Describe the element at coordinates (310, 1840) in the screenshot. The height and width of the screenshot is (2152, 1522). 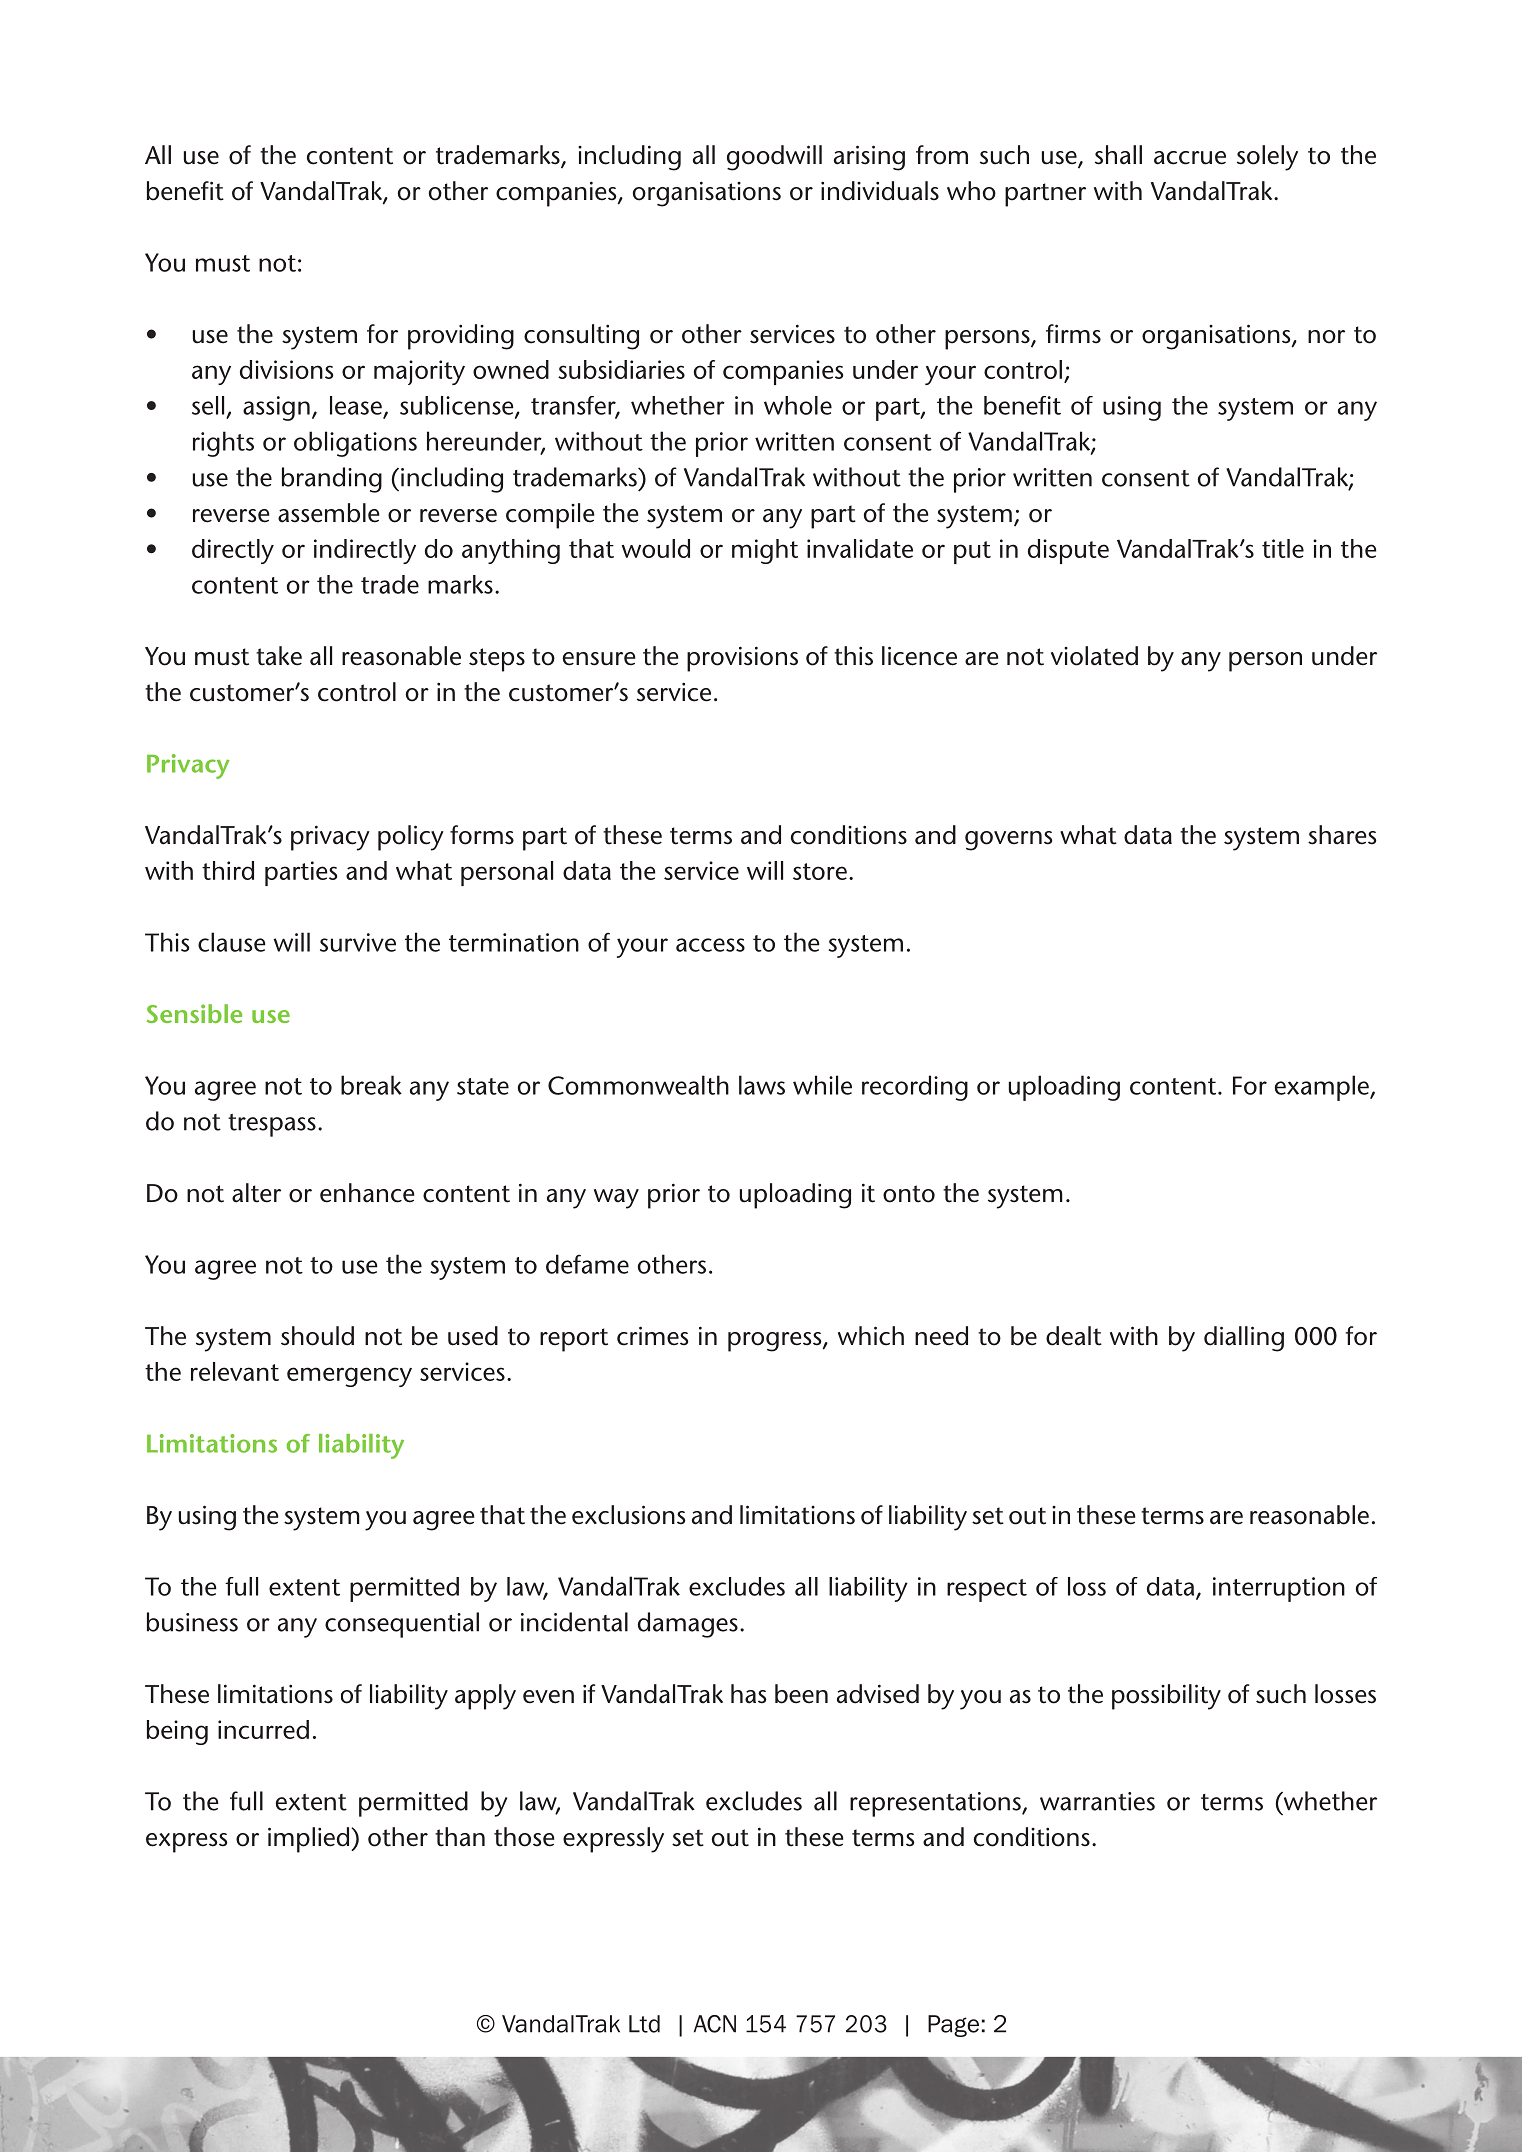
I see `implied` at that location.
